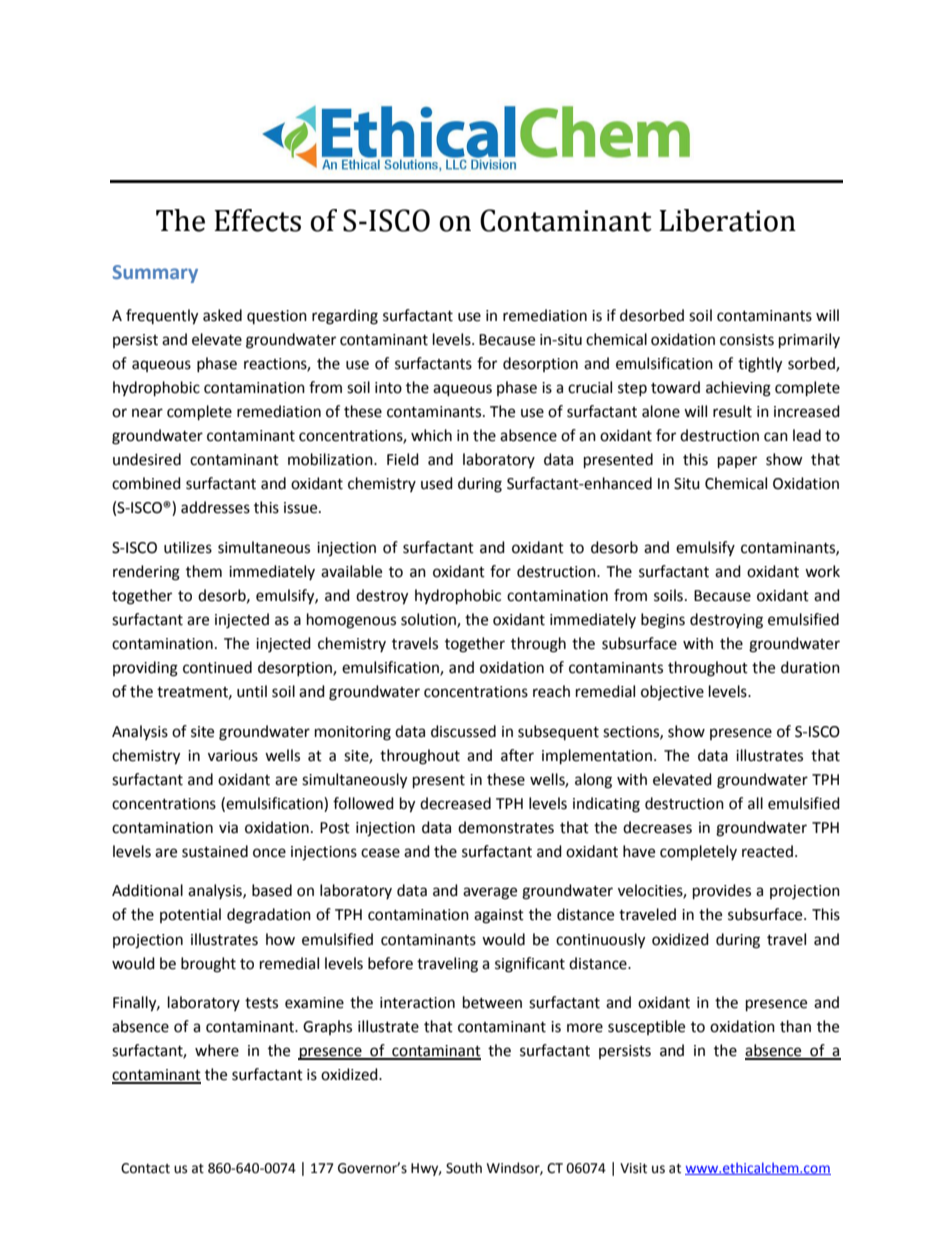 The image size is (952, 1233). What do you see at coordinates (437, 483) in the page?
I see `used` at bounding box center [437, 483].
